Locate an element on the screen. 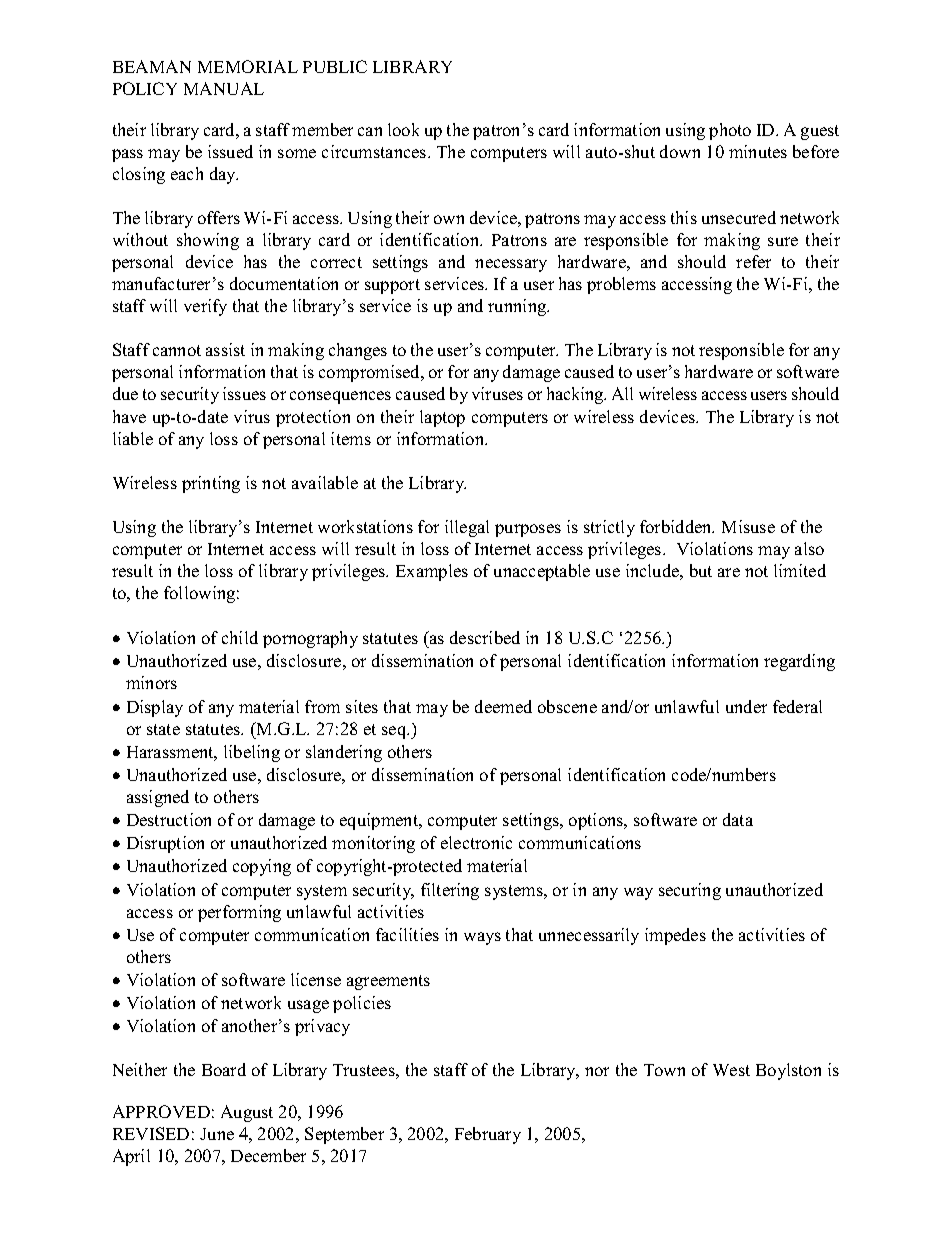 This screenshot has height=1233, width=952. assist is located at coordinates (225, 349).
